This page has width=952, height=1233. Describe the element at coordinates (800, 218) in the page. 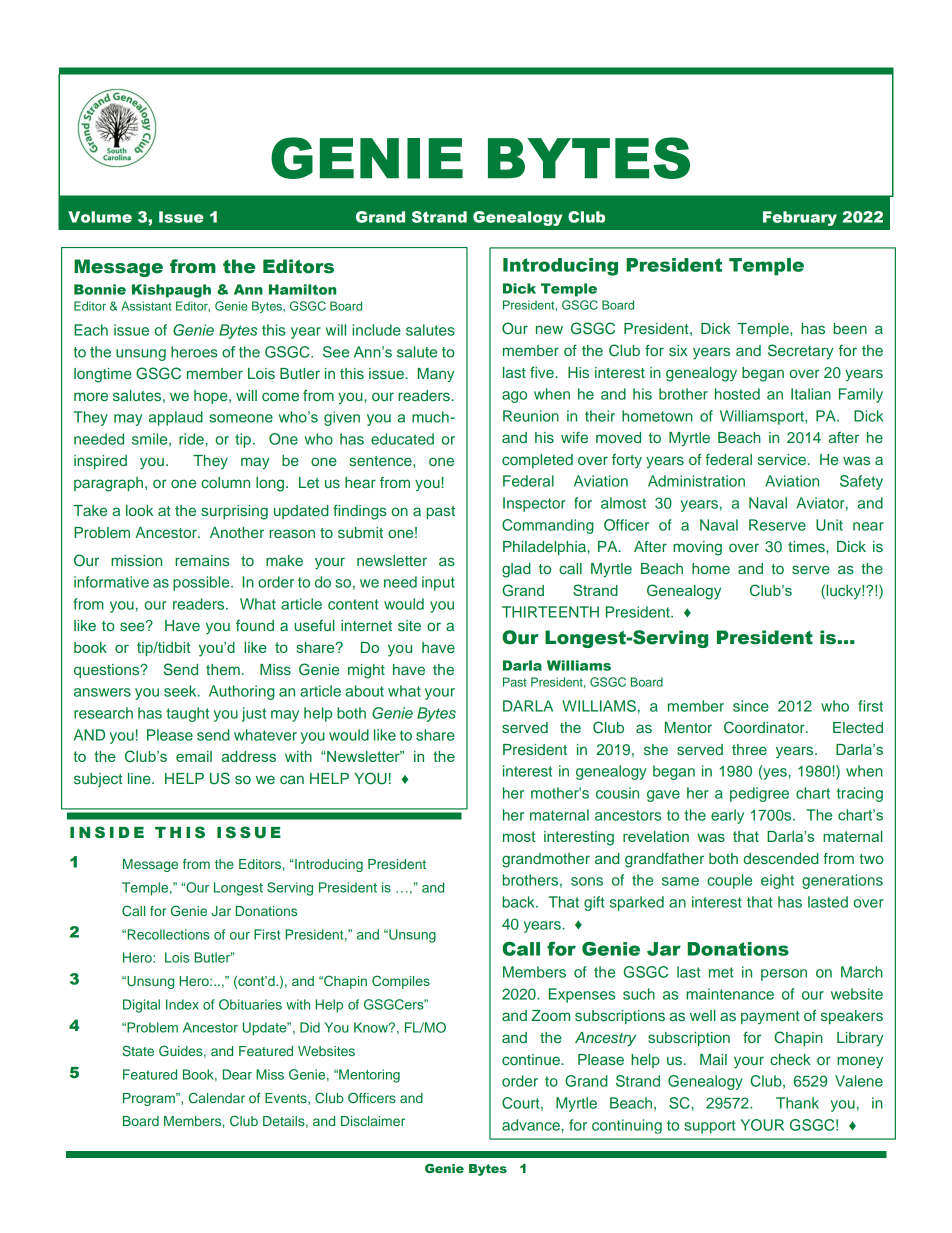

I see `February` at that location.
